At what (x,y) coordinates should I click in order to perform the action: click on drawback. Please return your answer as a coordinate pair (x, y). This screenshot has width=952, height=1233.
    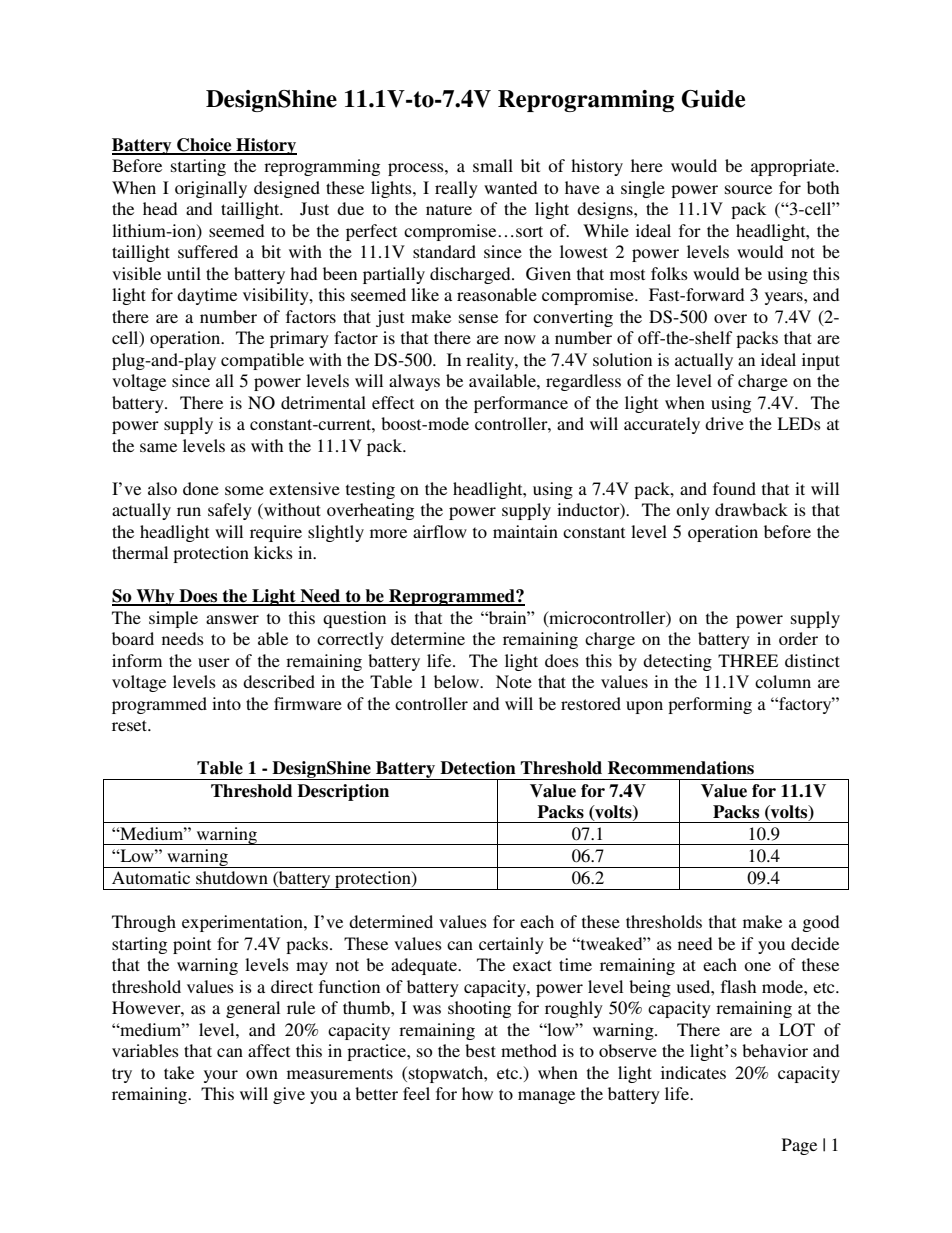
    Looking at the image, I should click on (751, 509).
